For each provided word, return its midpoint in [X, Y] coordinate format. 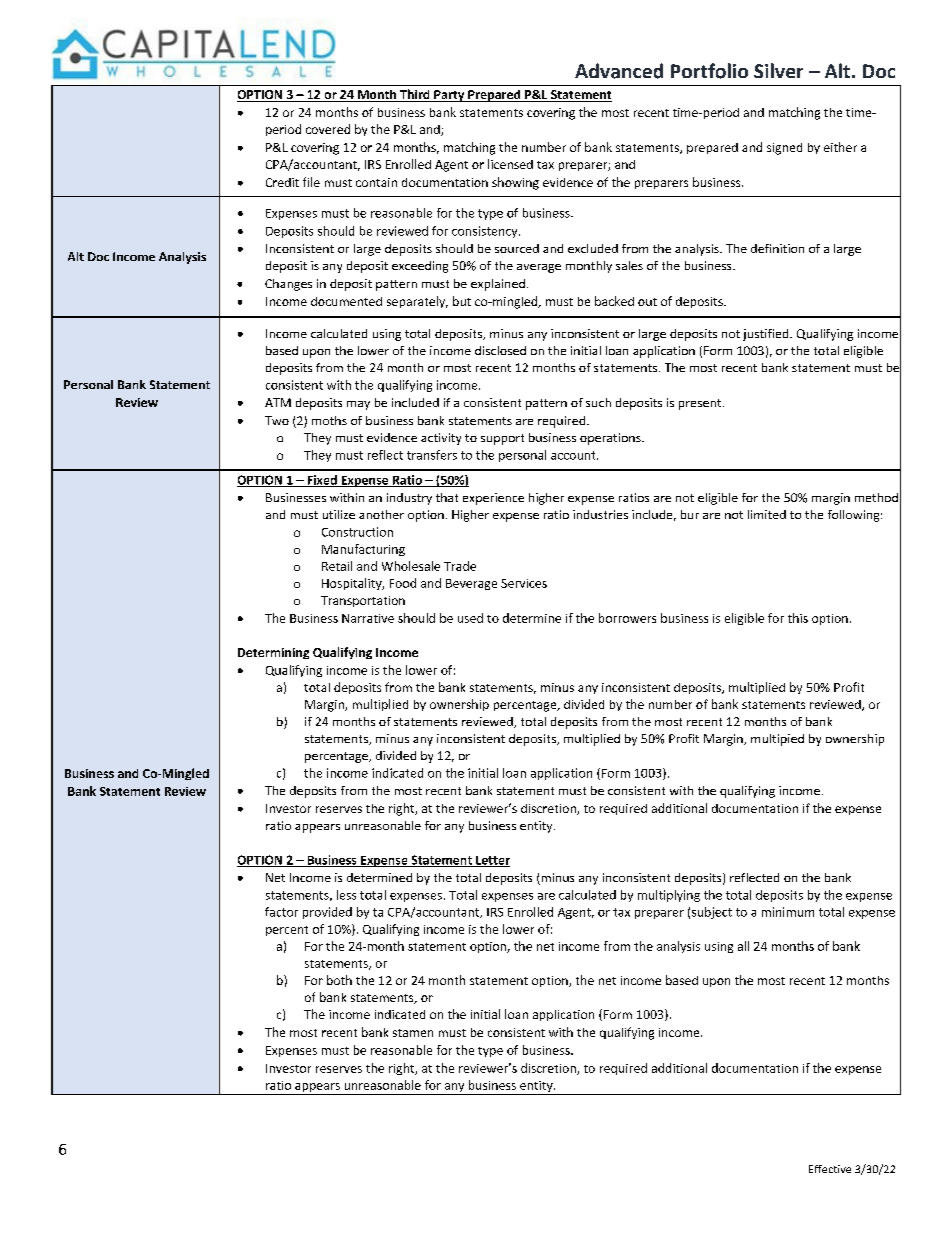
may [358, 405]
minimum [788, 912]
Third [415, 95]
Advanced [619, 71]
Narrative [368, 618]
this [798, 618]
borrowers [627, 618]
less [346, 895]
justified [767, 335]
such [598, 402]
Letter [492, 861]
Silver [778, 70]
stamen [413, 1033]
